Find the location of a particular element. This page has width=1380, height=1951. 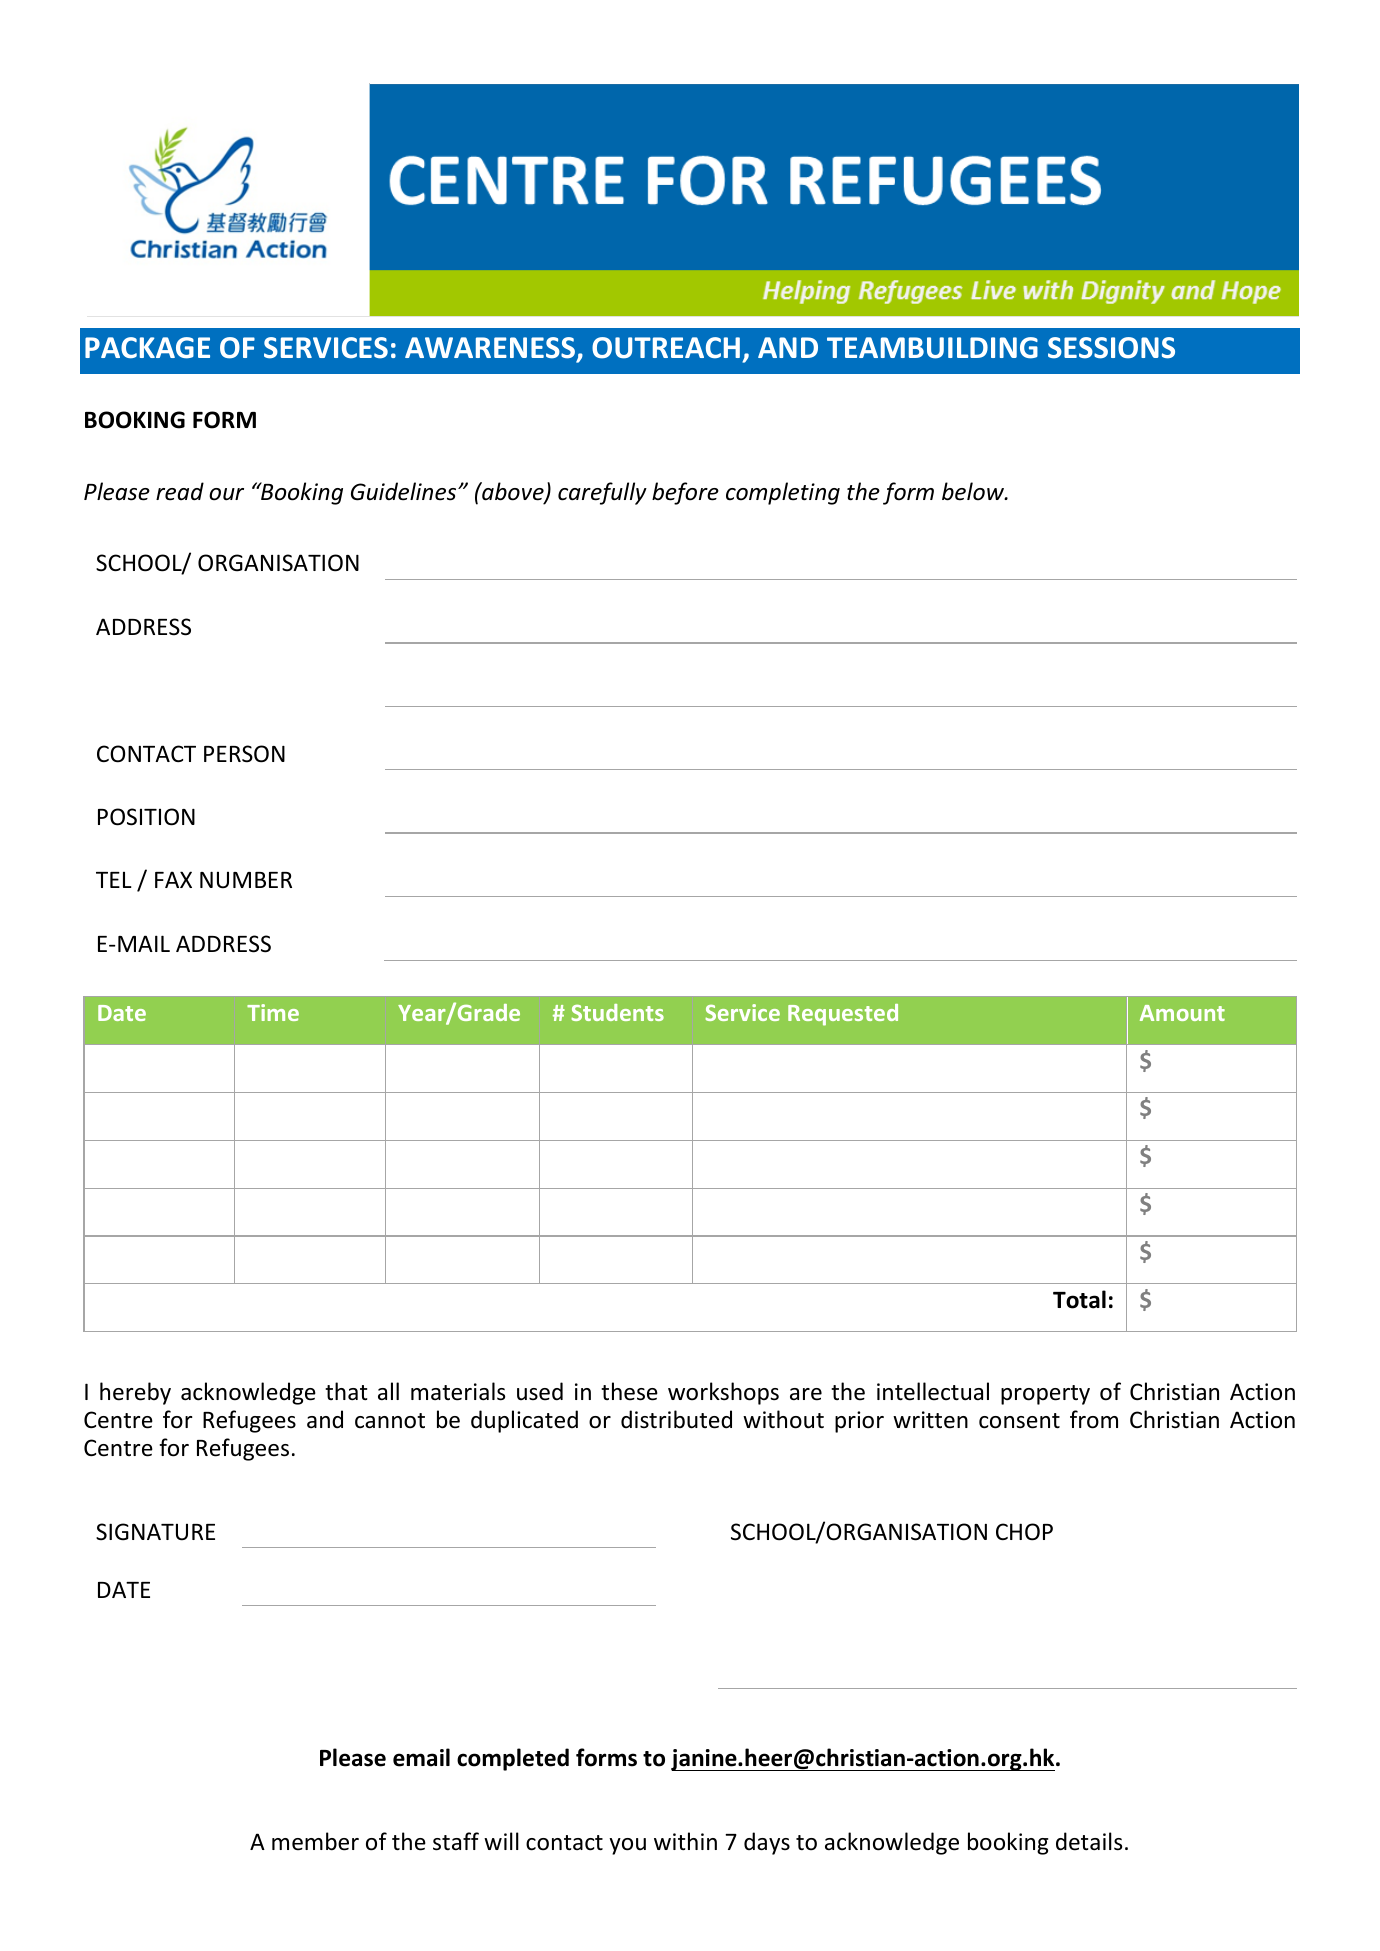

Students is located at coordinates (617, 1012).
